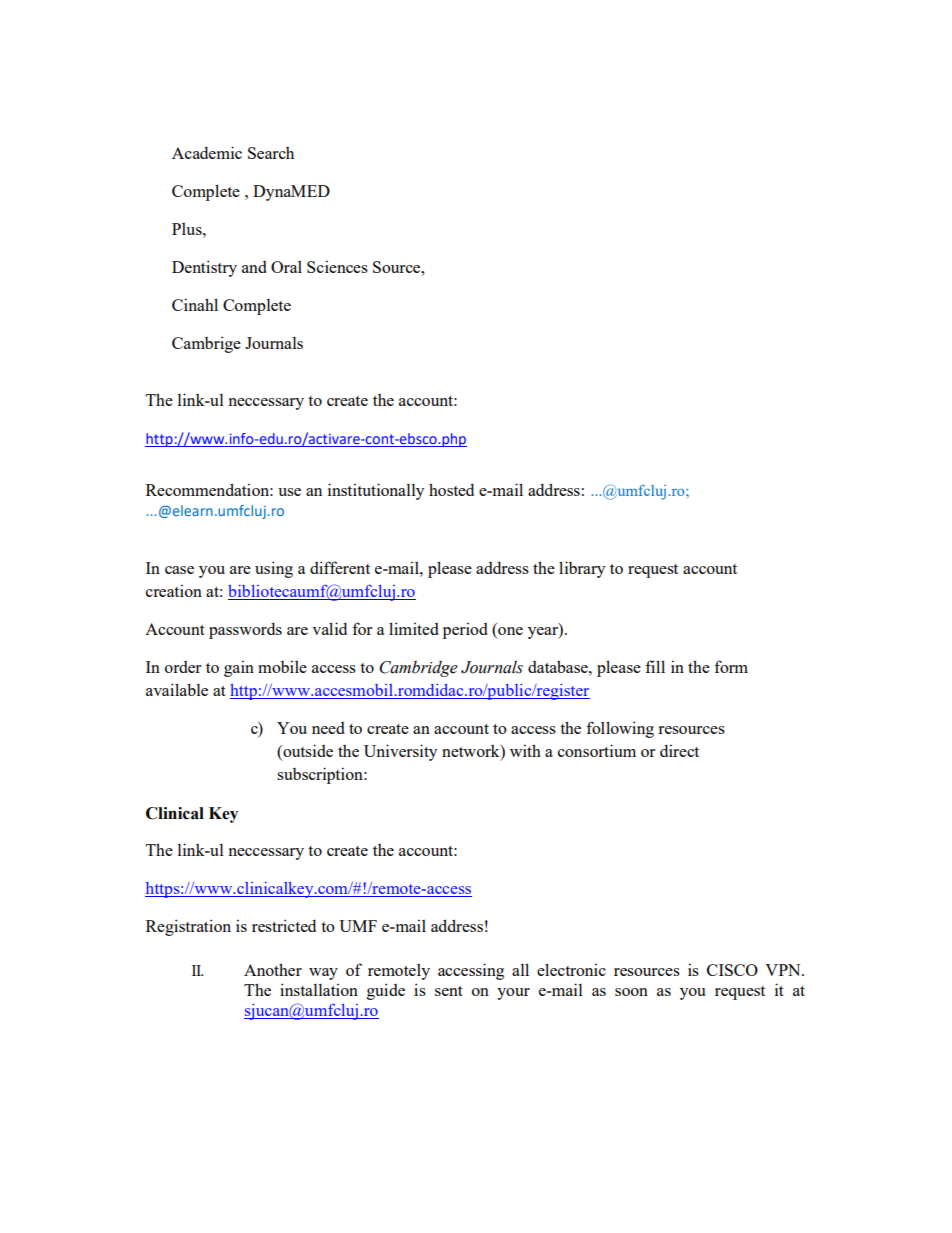 The height and width of the screenshot is (1233, 952). What do you see at coordinates (679, 750) in the screenshot?
I see `direct` at bounding box center [679, 750].
